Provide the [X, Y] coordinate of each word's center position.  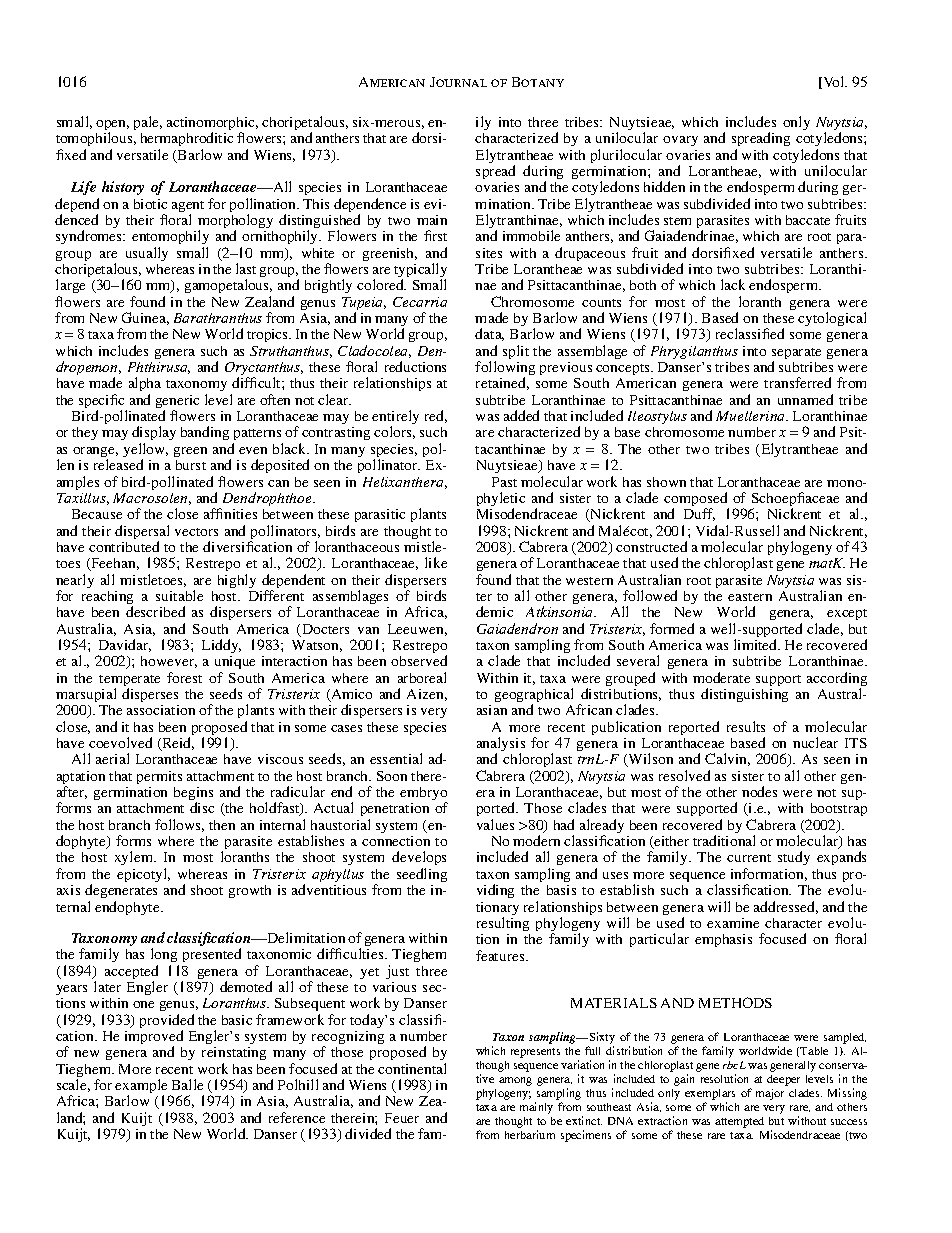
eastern [750, 597]
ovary [680, 141]
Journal [458, 82]
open [112, 126]
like [436, 562]
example [141, 1087]
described [155, 611]
